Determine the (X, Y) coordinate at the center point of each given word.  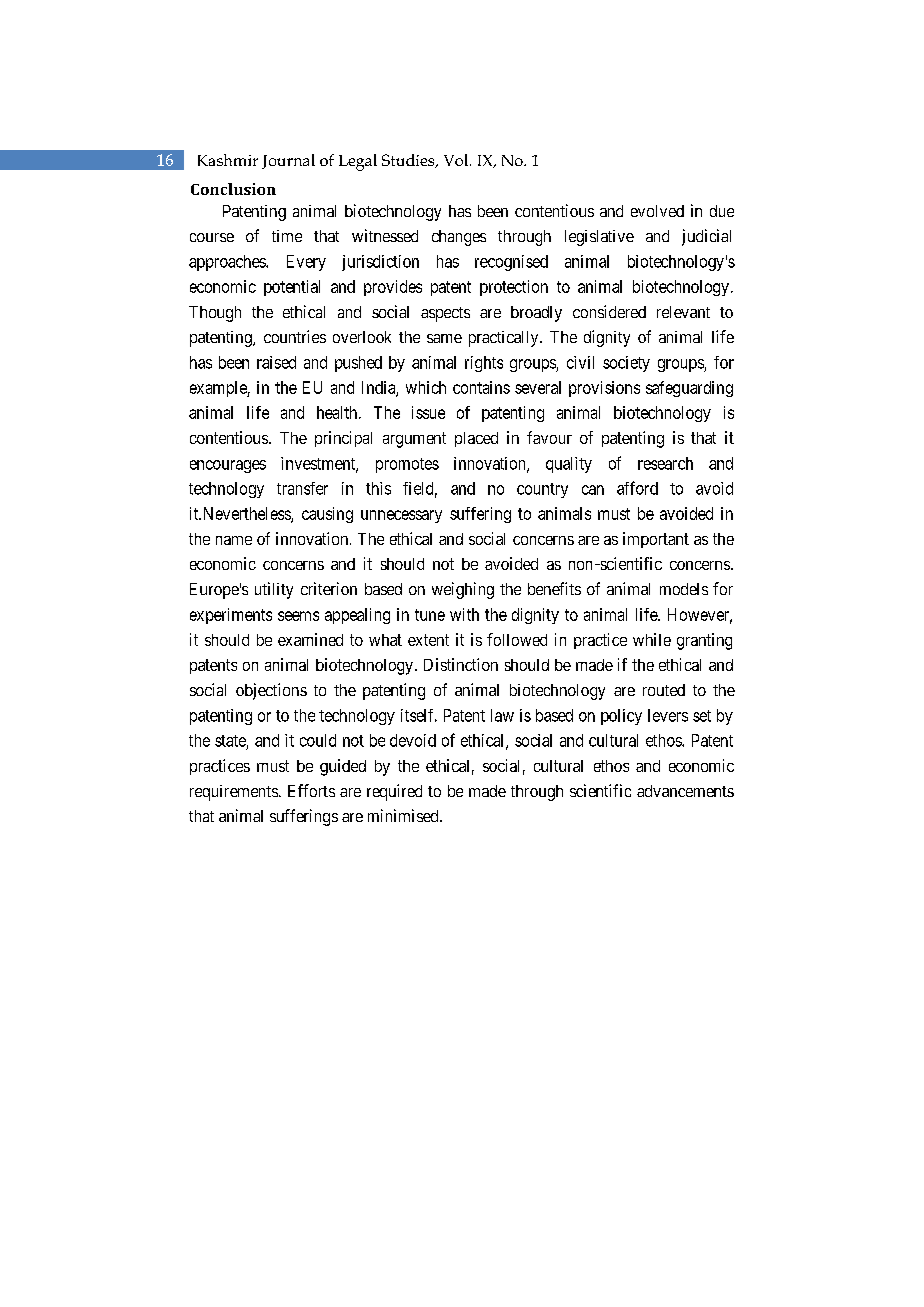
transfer (302, 488)
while (652, 639)
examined (310, 639)
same (444, 338)
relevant (683, 312)
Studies (409, 161)
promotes (407, 465)
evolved (657, 211)
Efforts (311, 790)
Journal (288, 161)
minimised (404, 815)
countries (295, 336)
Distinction (461, 664)
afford (637, 488)
